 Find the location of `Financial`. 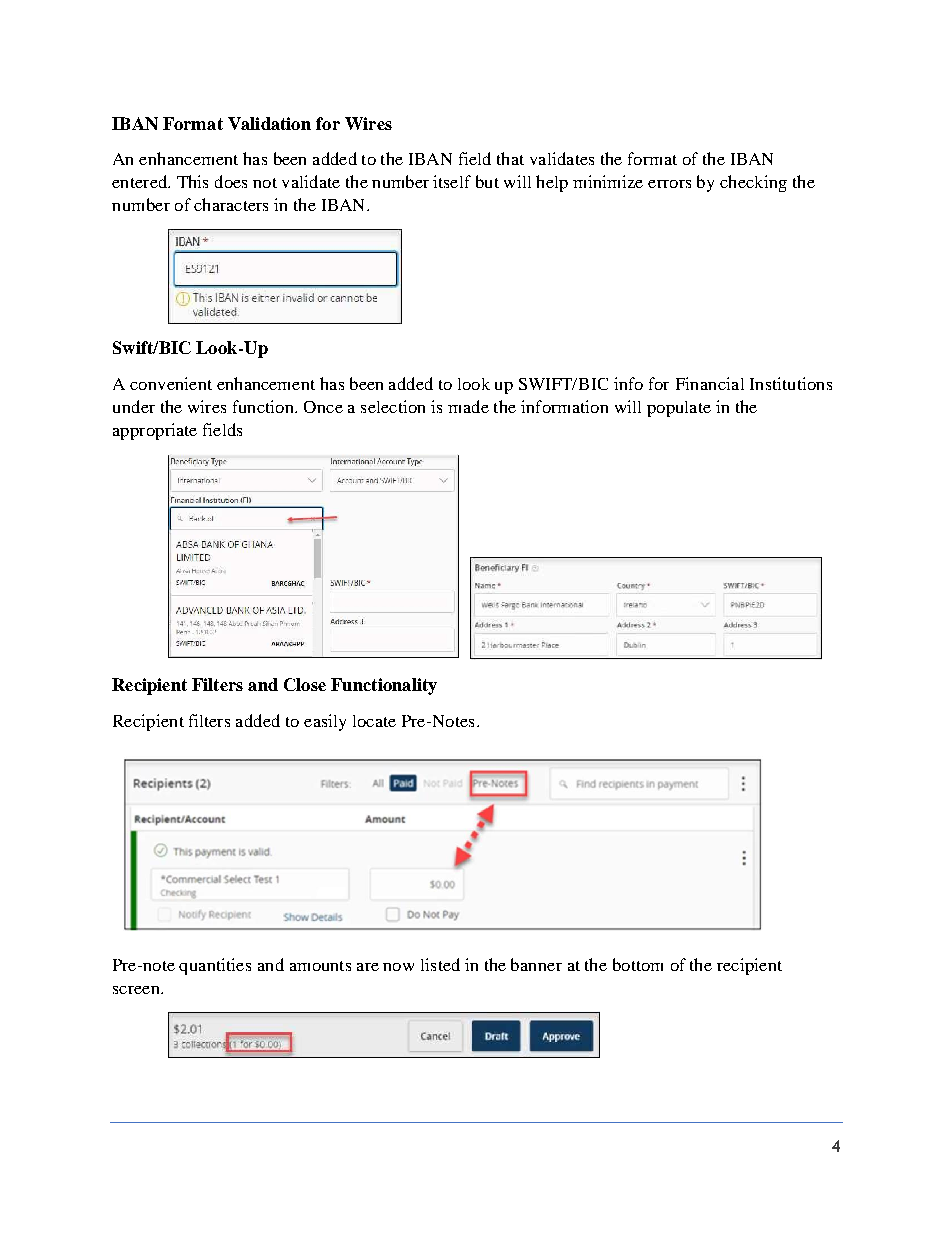

Financial is located at coordinates (710, 383).
